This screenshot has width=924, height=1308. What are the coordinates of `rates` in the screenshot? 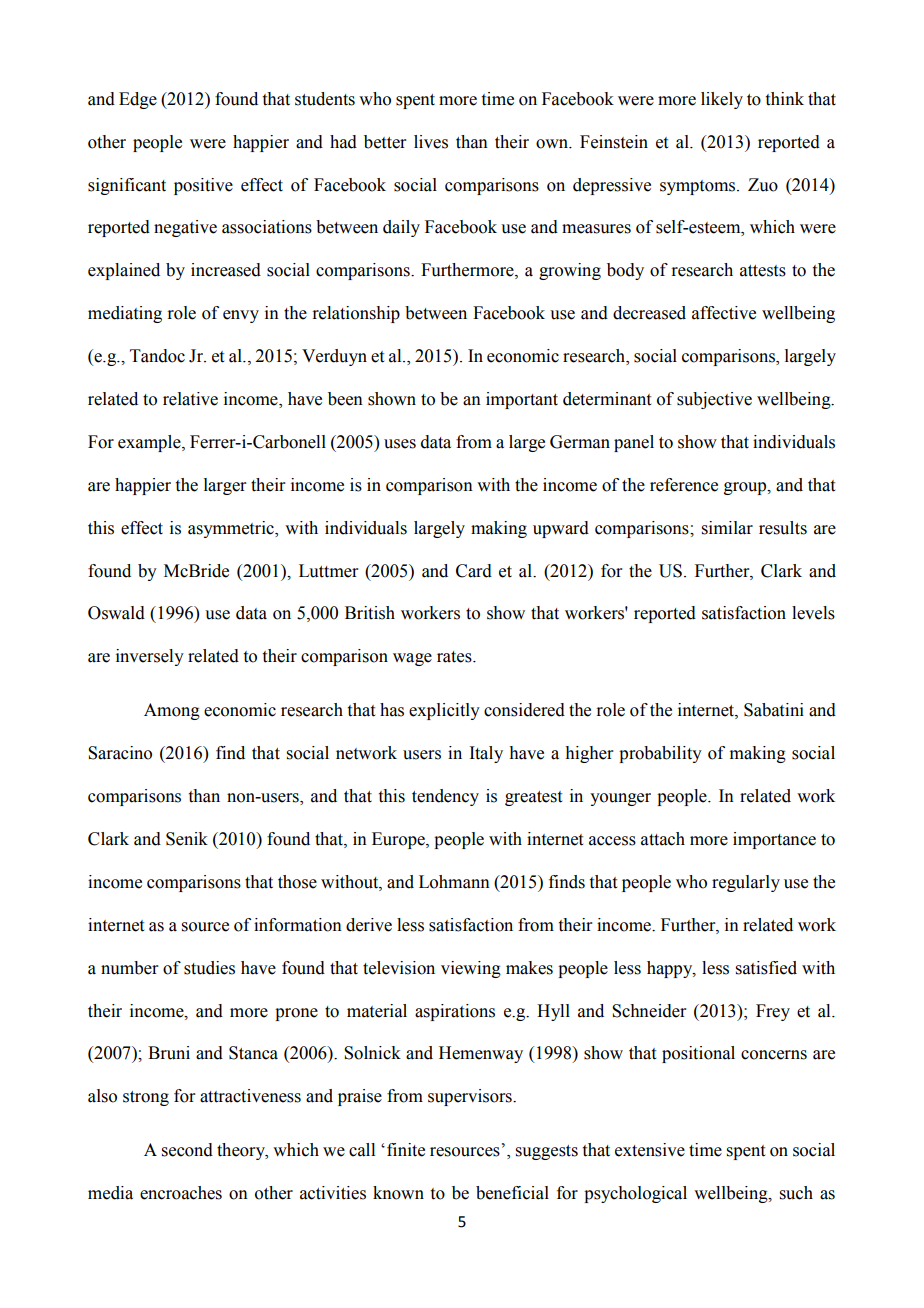 It's located at (455, 657).
